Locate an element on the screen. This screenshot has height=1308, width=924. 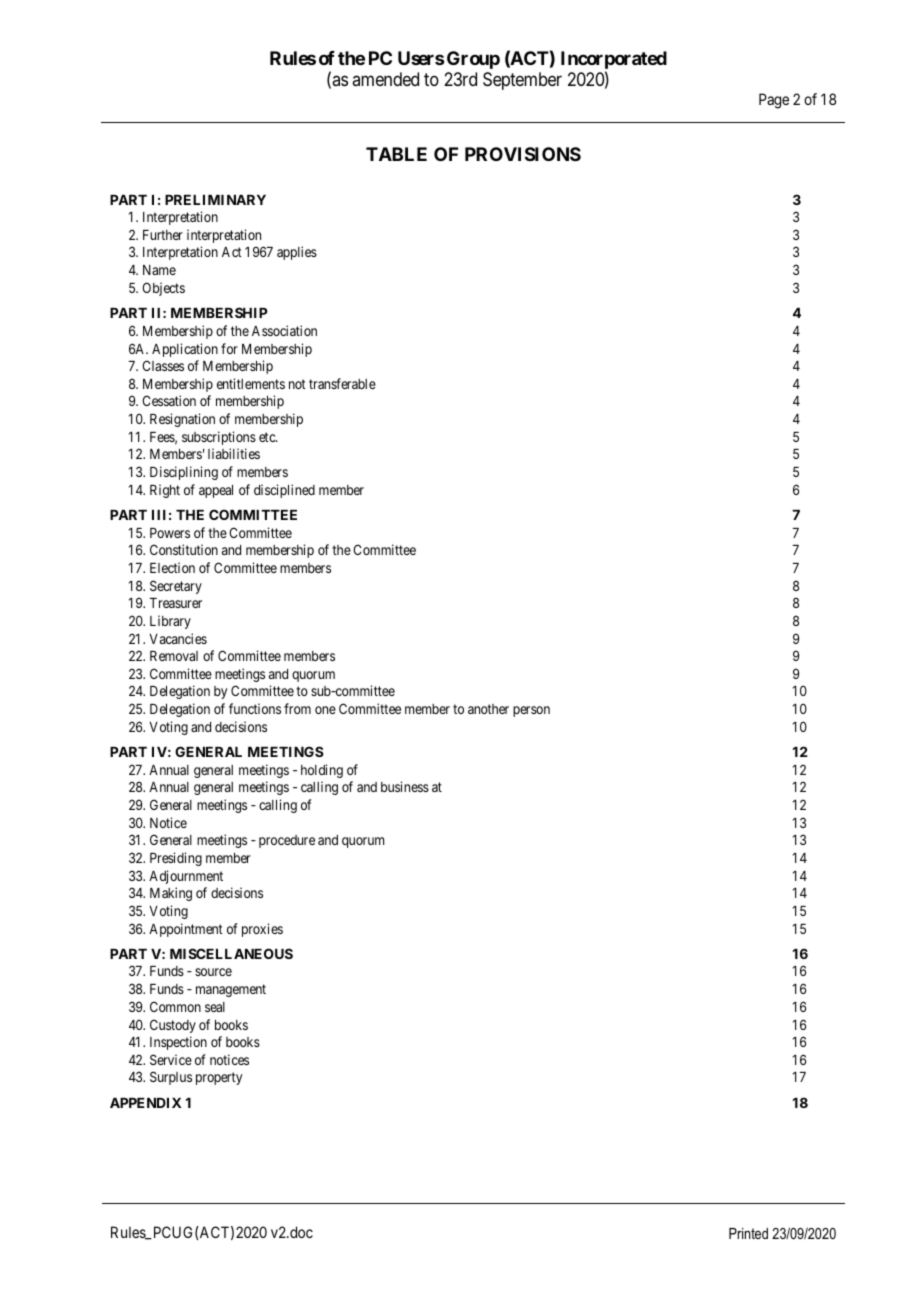
Printed is located at coordinates (748, 1233).
